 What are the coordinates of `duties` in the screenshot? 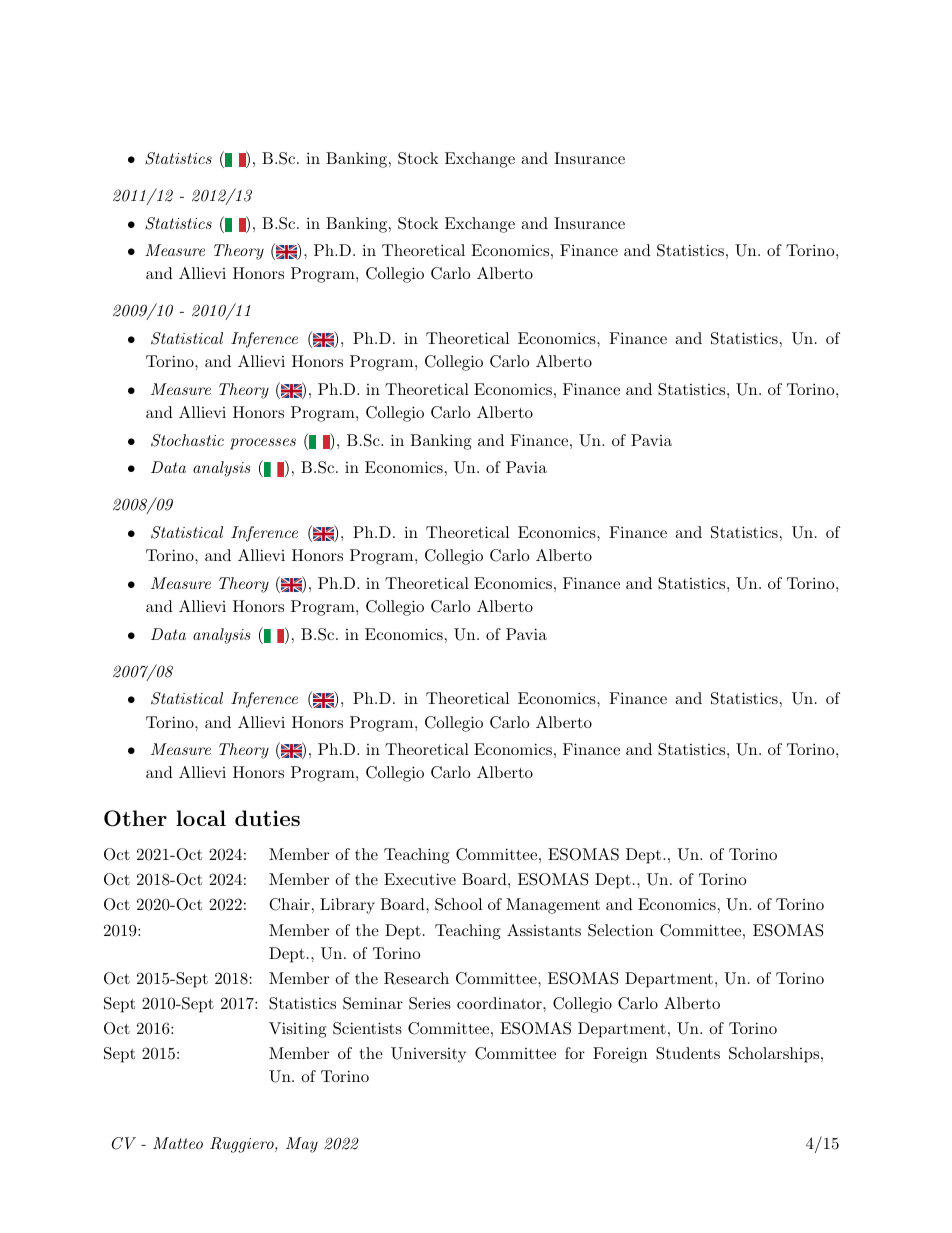 It's located at (267, 818).
